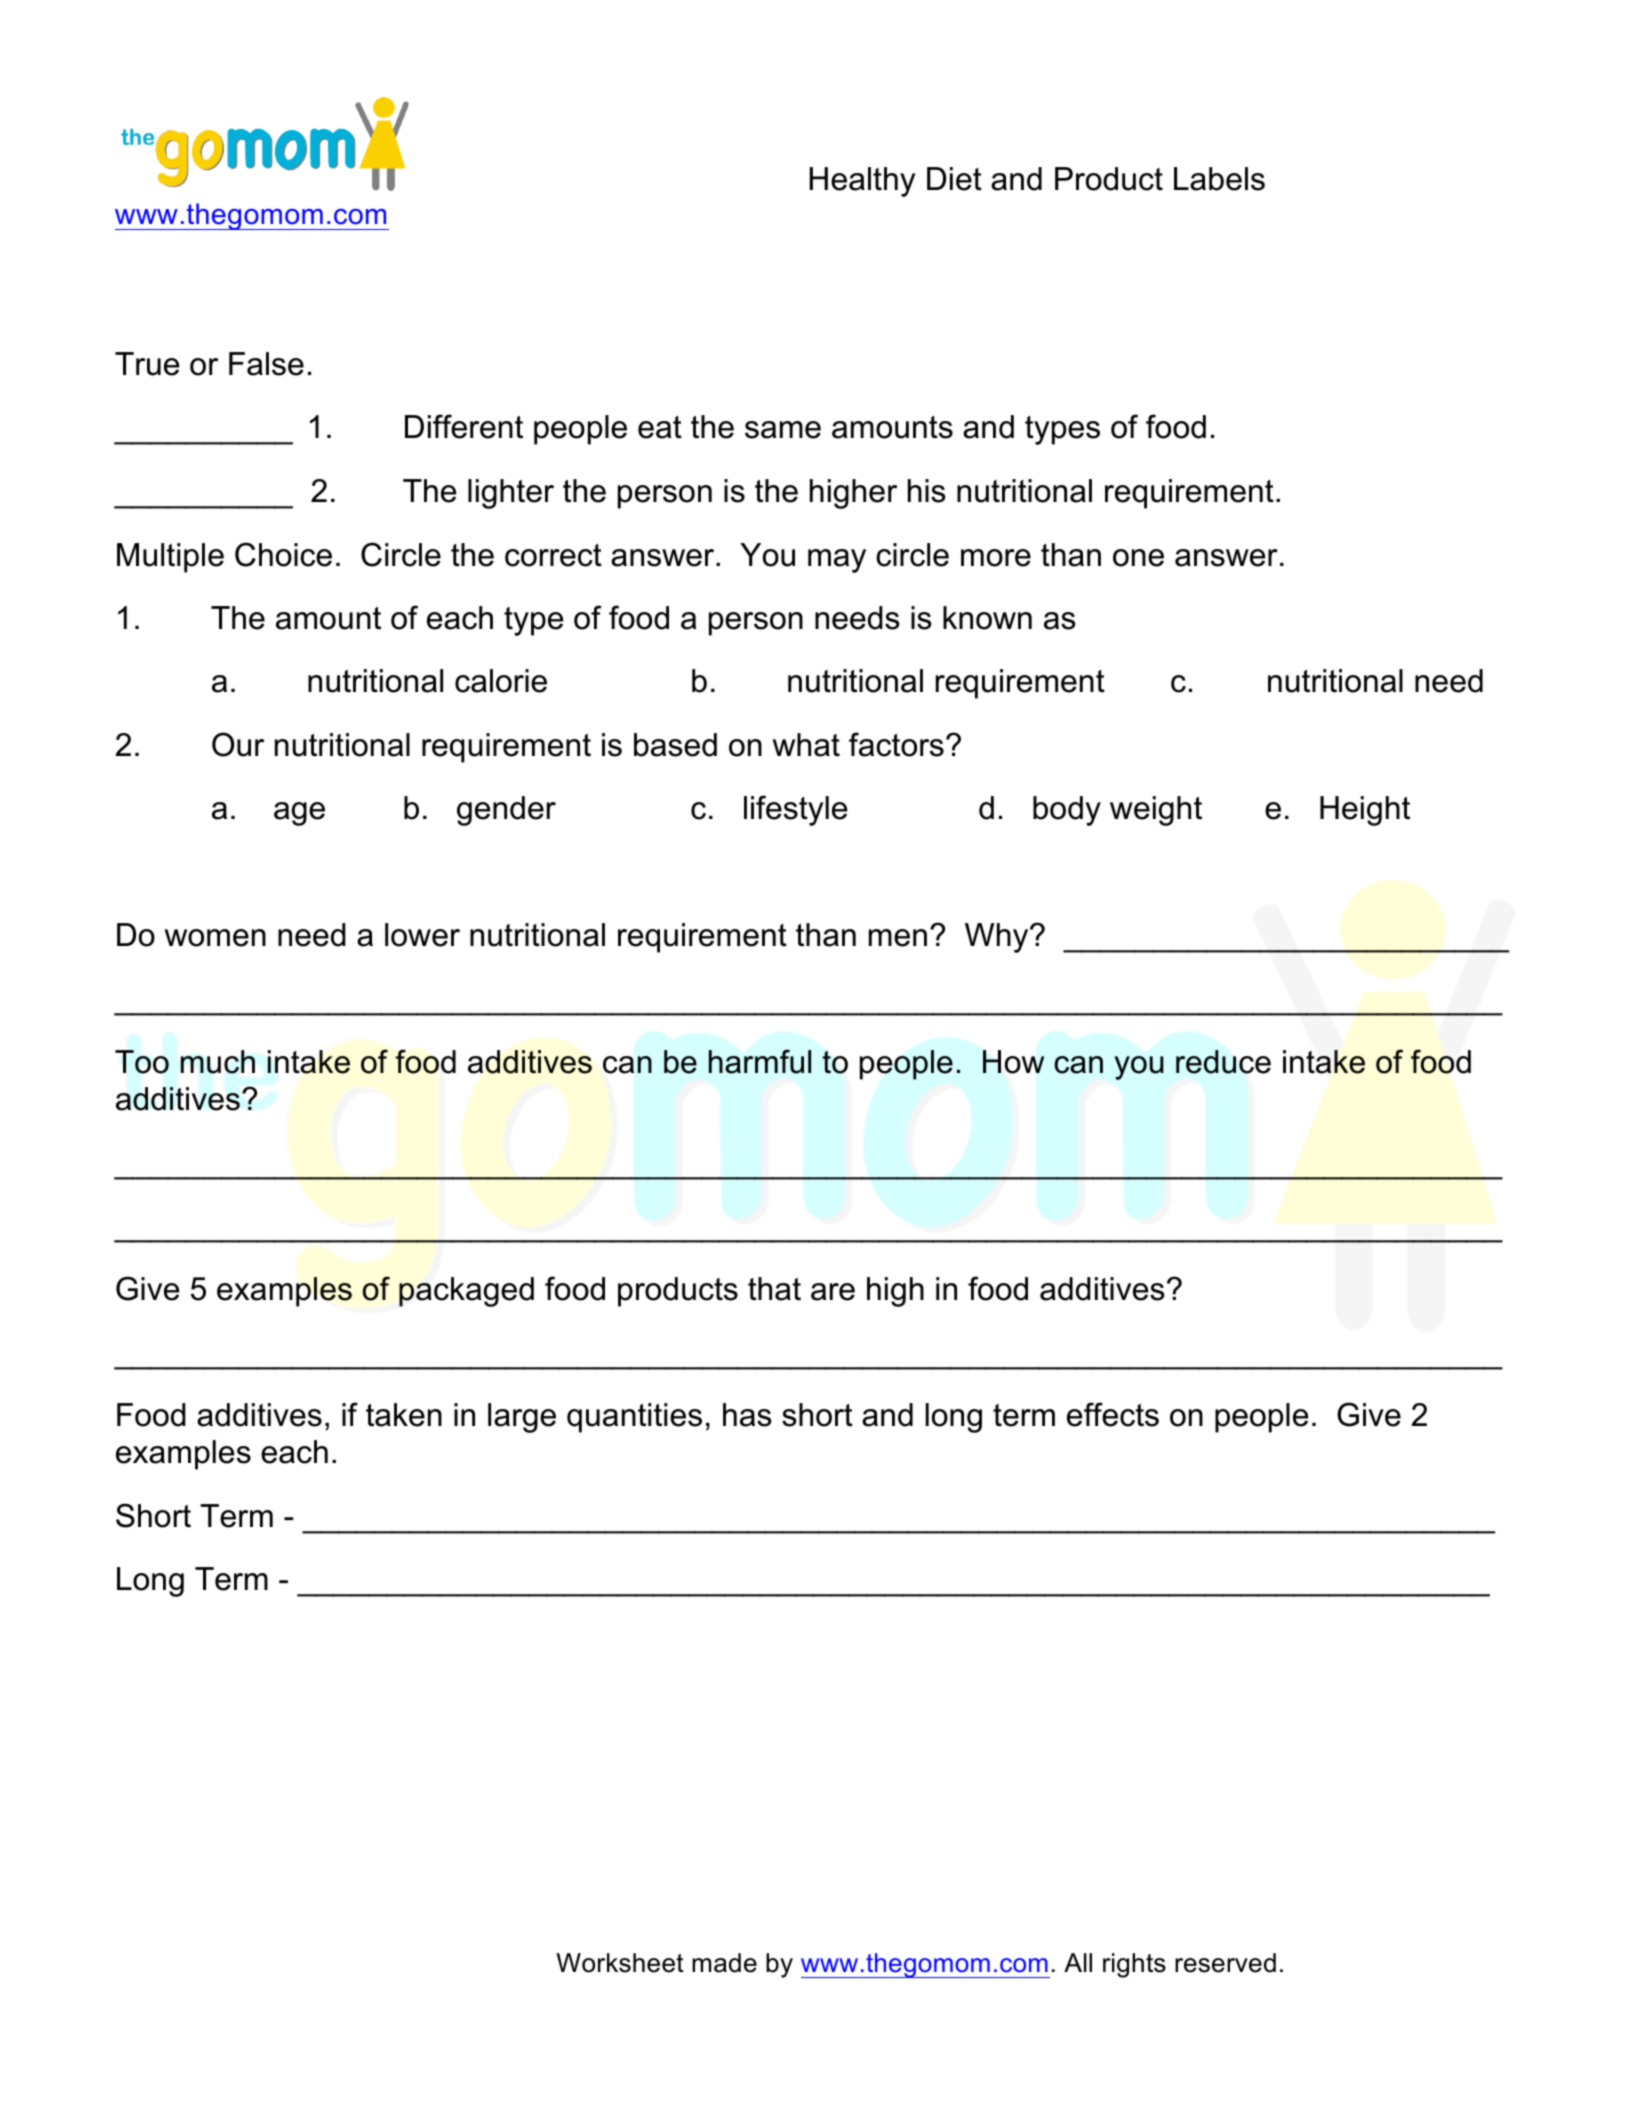 This screenshot has height=2110, width=1631. Describe the element at coordinates (863, 182) in the screenshot. I see `Healthy` at that location.
